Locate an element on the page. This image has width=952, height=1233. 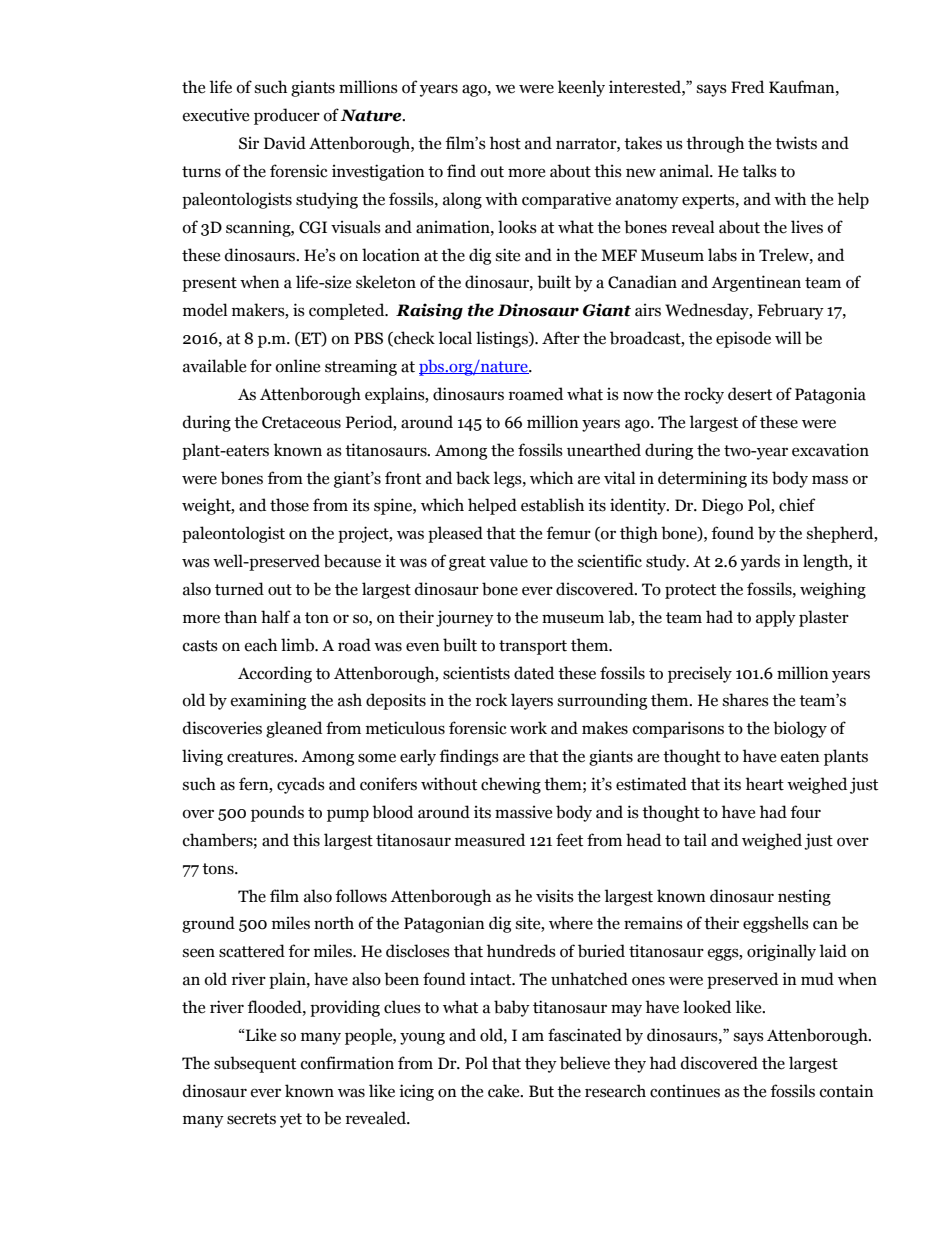
measured is located at coordinates (490, 840).
